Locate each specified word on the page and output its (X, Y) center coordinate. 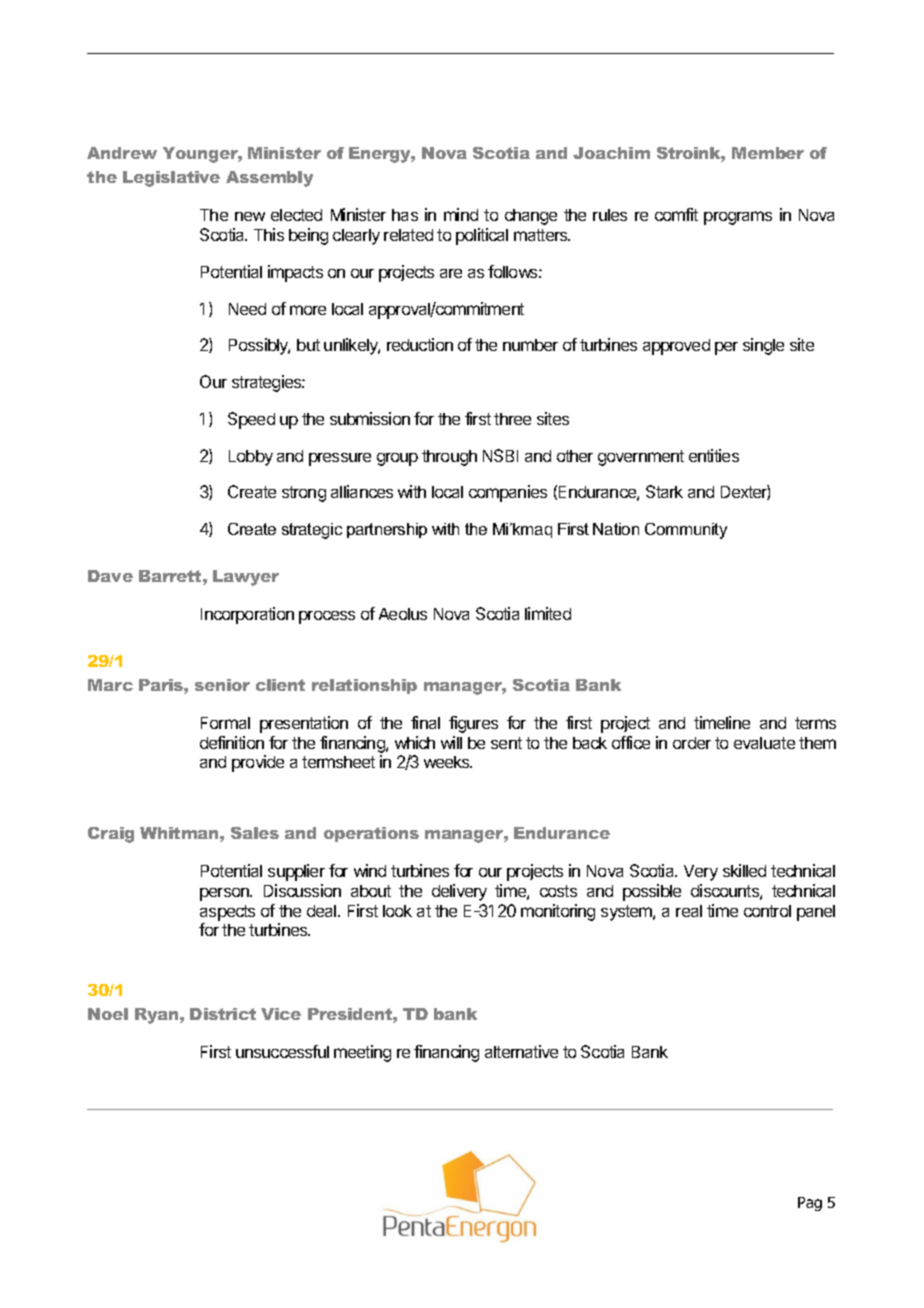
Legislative (171, 179)
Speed (251, 420)
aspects (227, 913)
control (767, 911)
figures (473, 724)
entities (714, 455)
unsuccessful (282, 1051)
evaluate (764, 743)
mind (461, 214)
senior (222, 685)
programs (738, 218)
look (397, 911)
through (449, 458)
